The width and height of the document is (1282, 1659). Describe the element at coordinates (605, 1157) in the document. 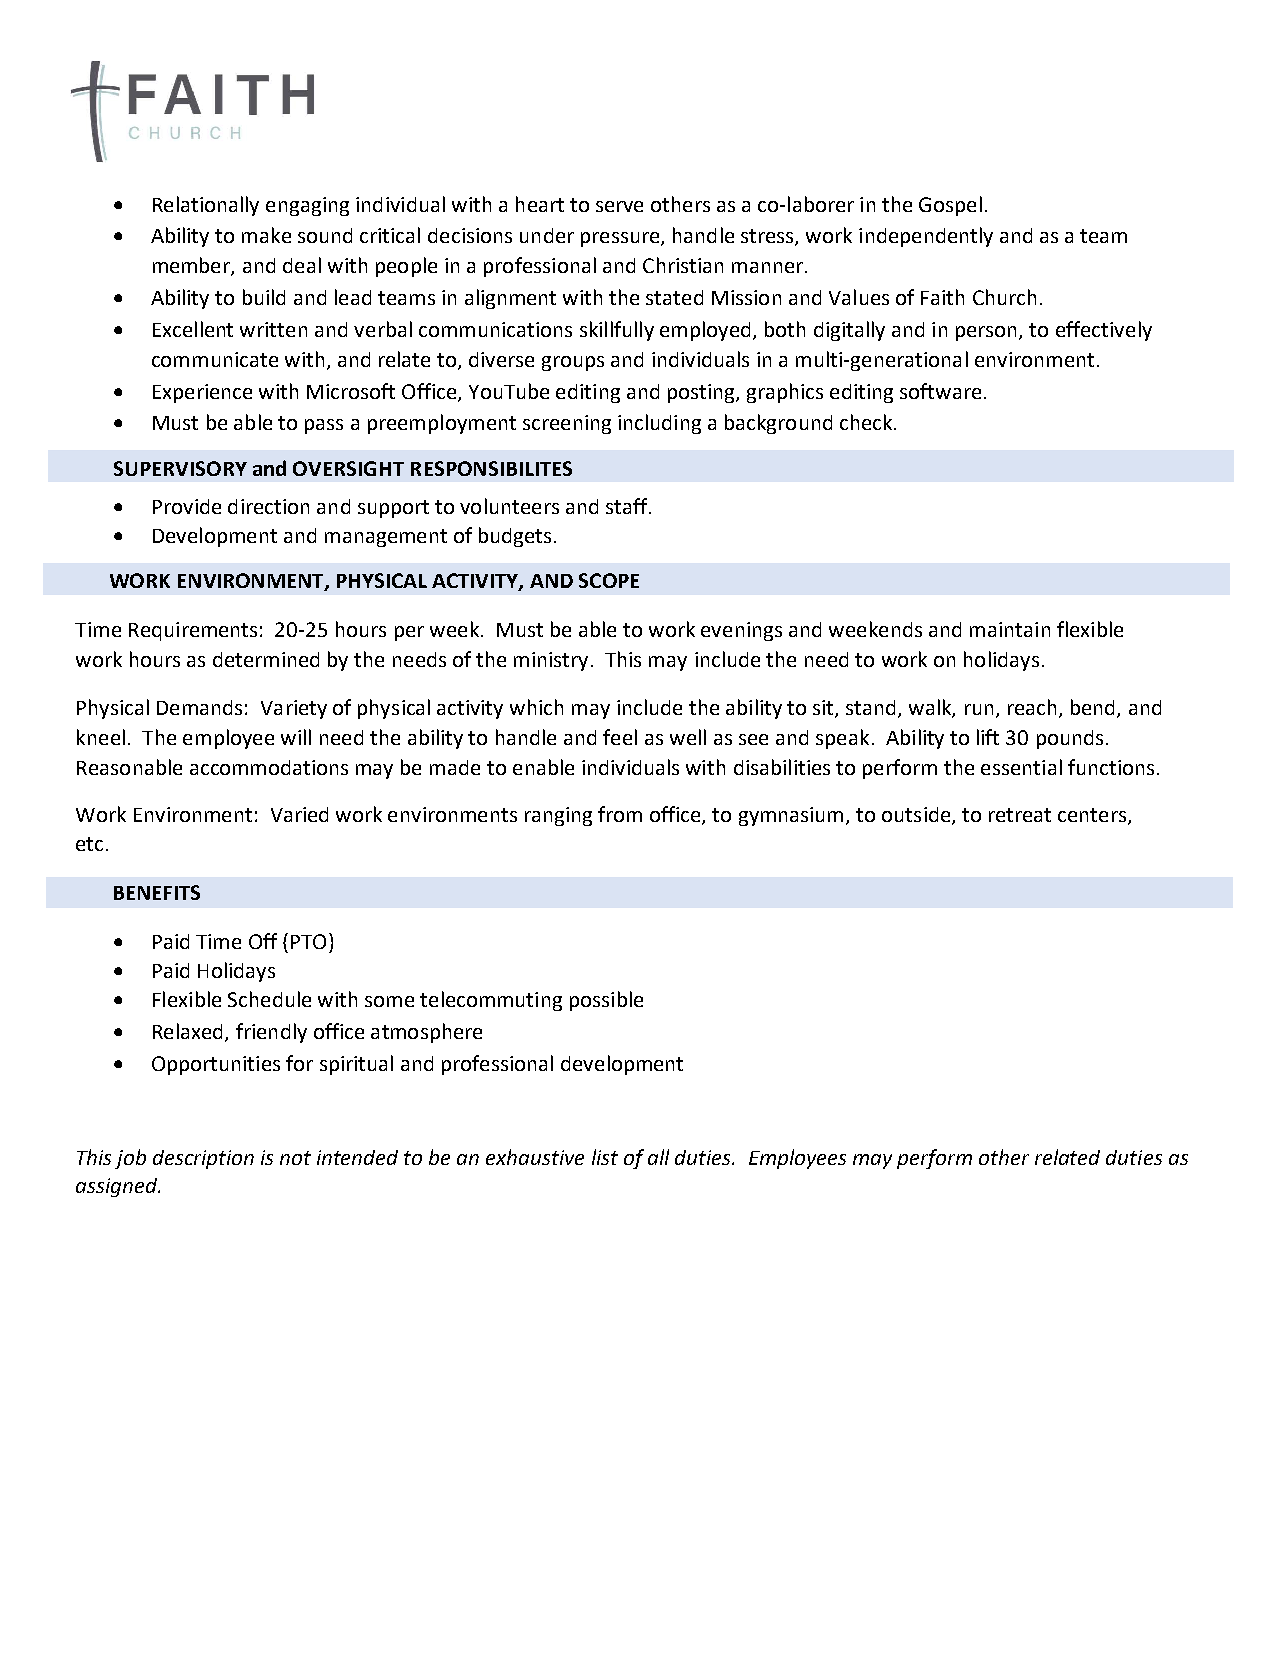

I see `list` at that location.
